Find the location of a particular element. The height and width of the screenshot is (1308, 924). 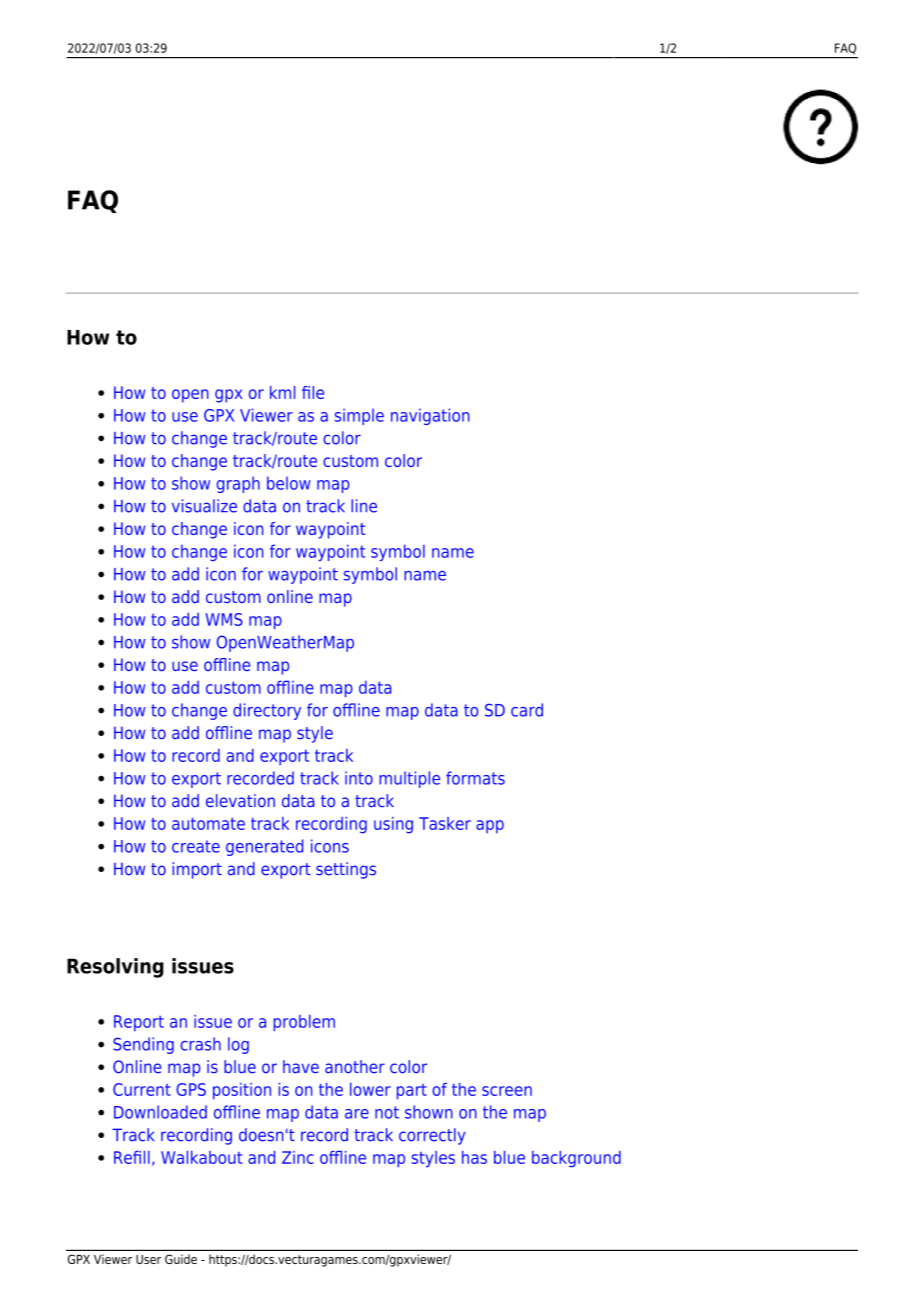

has is located at coordinates (474, 1157).
